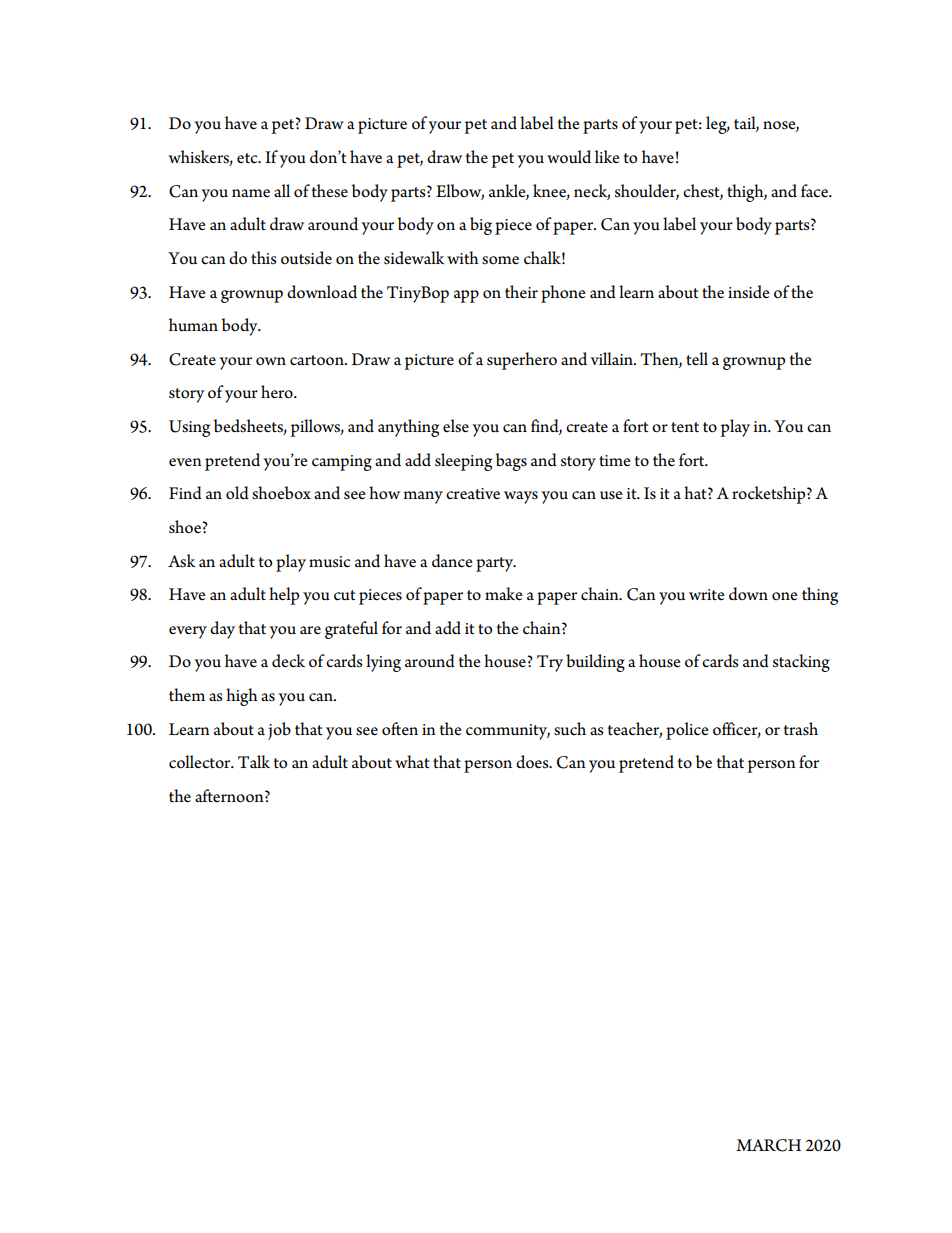 Image resolution: width=952 pixels, height=1233 pixels. Describe the element at coordinates (816, 191) in the screenshot. I see `face` at that location.
